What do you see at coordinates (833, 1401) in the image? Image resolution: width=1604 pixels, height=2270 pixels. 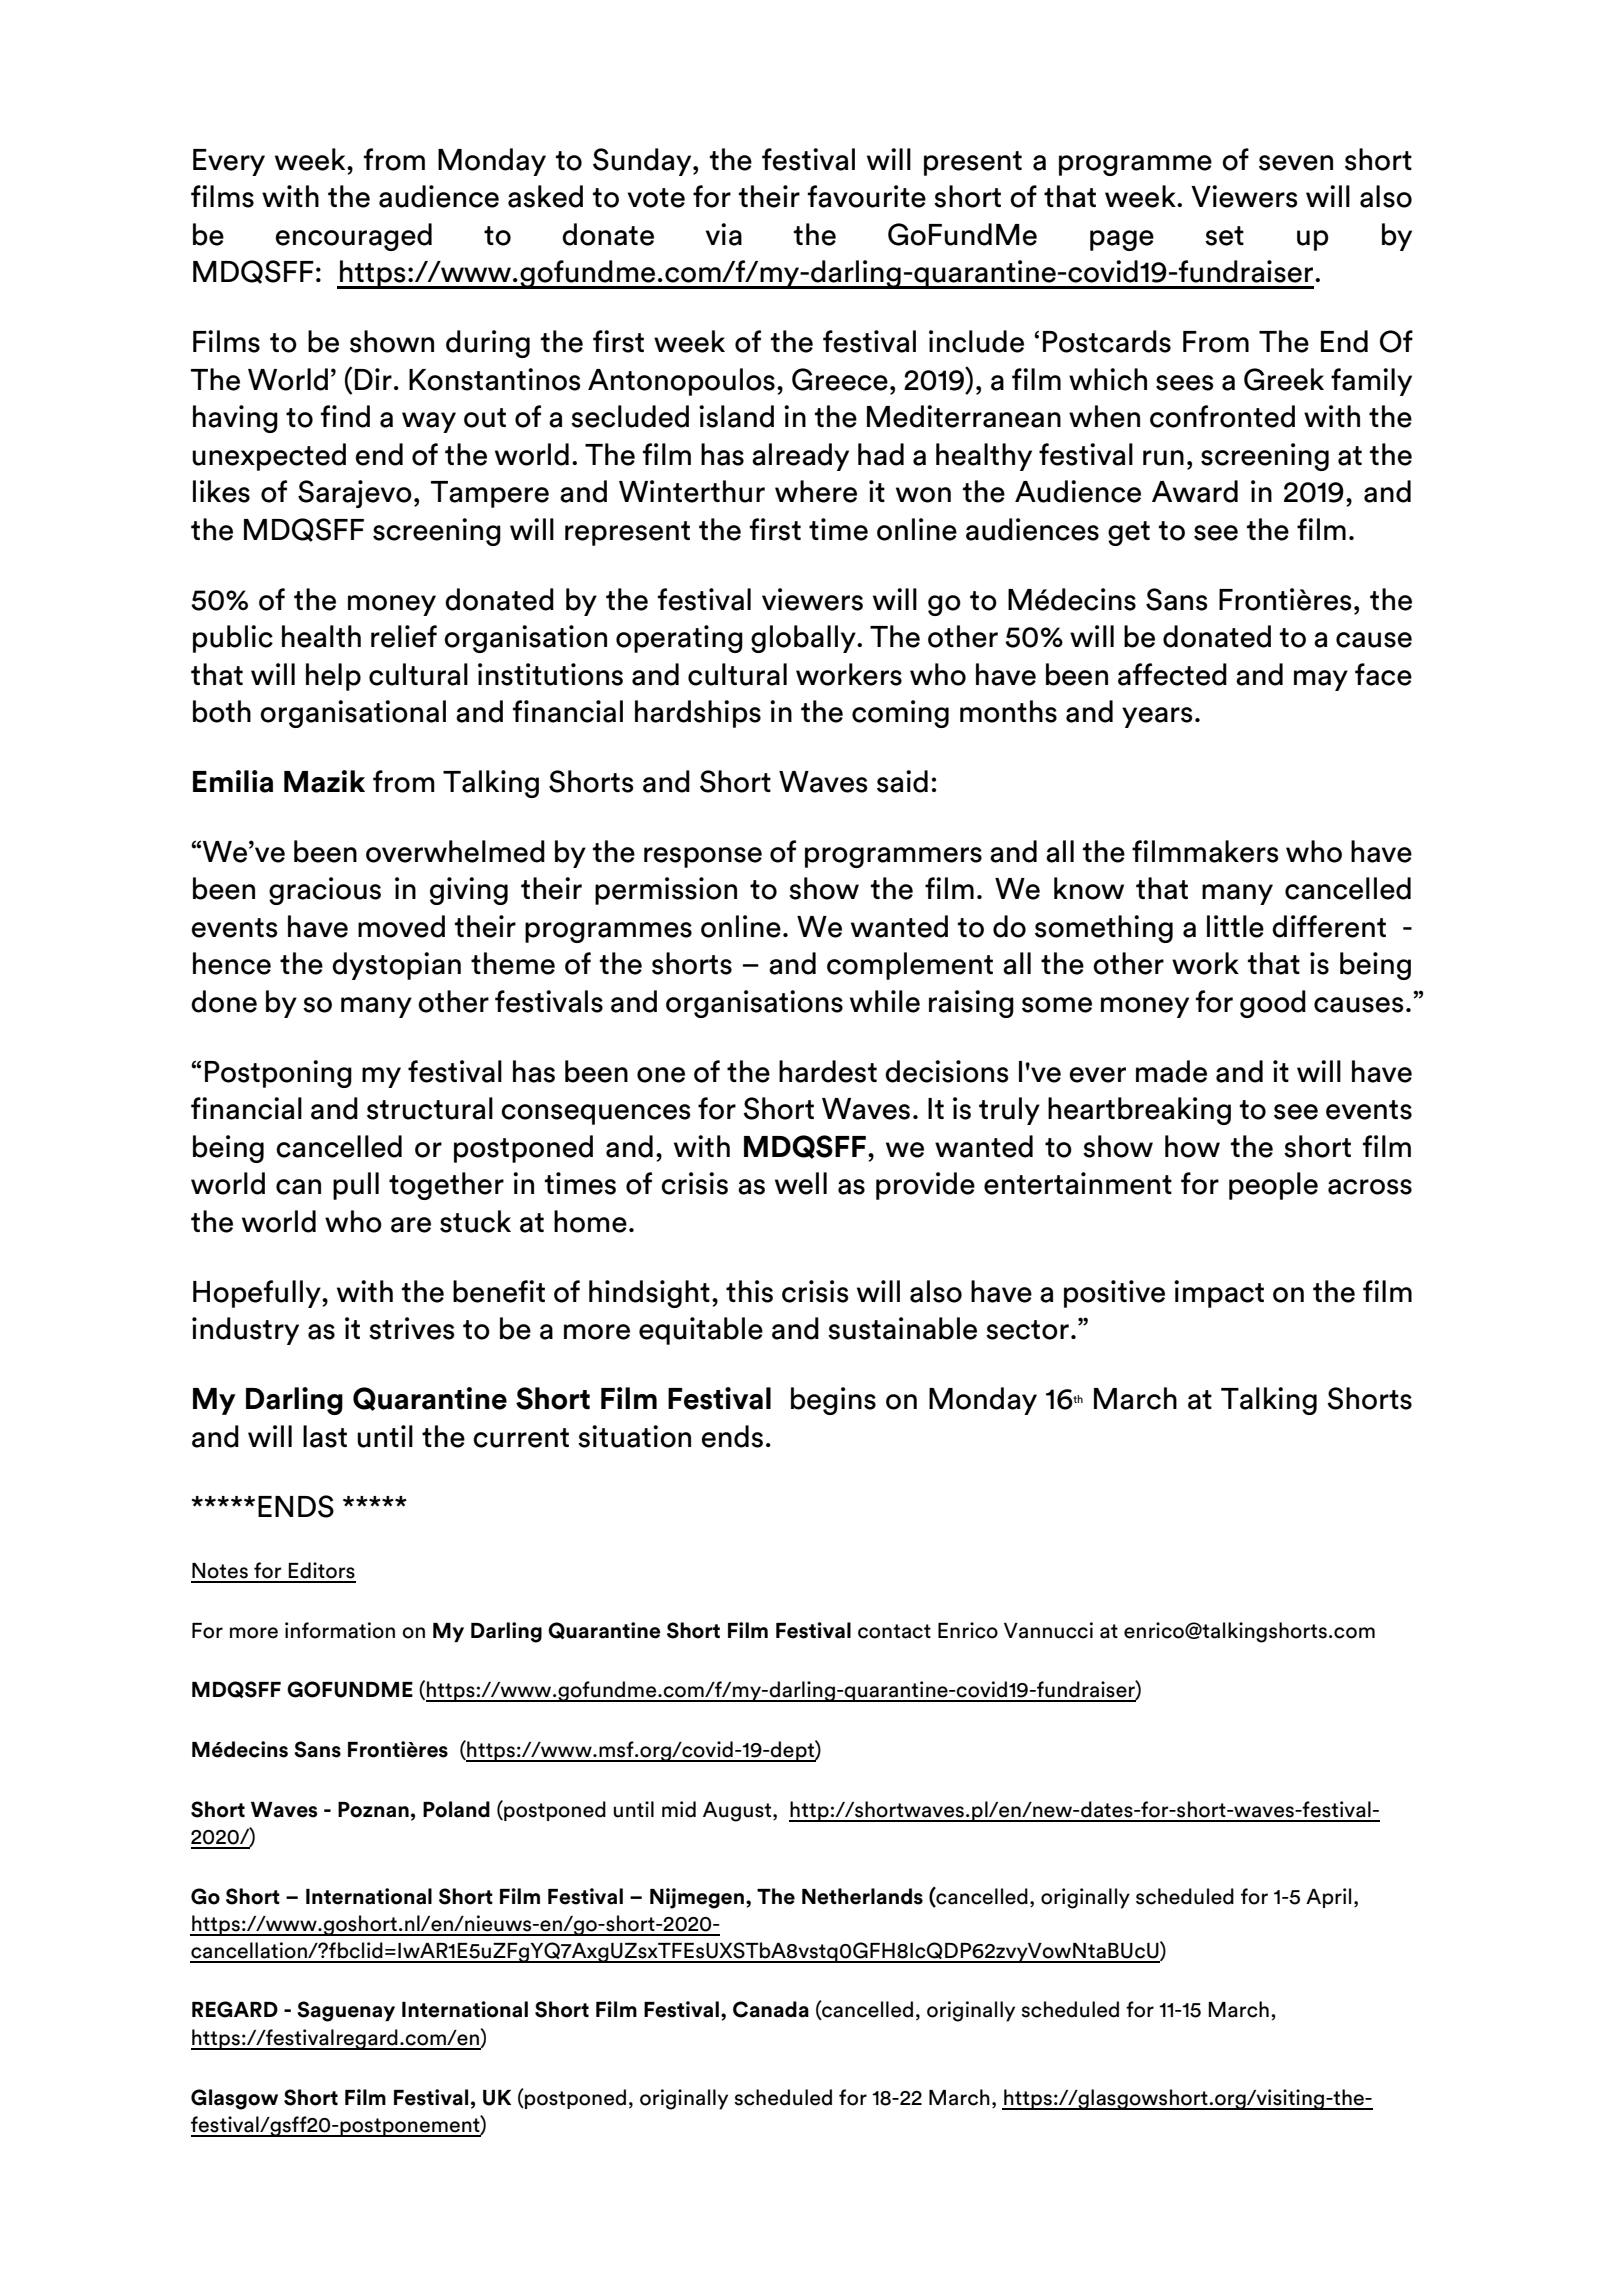 I see `begins` at bounding box center [833, 1401].
